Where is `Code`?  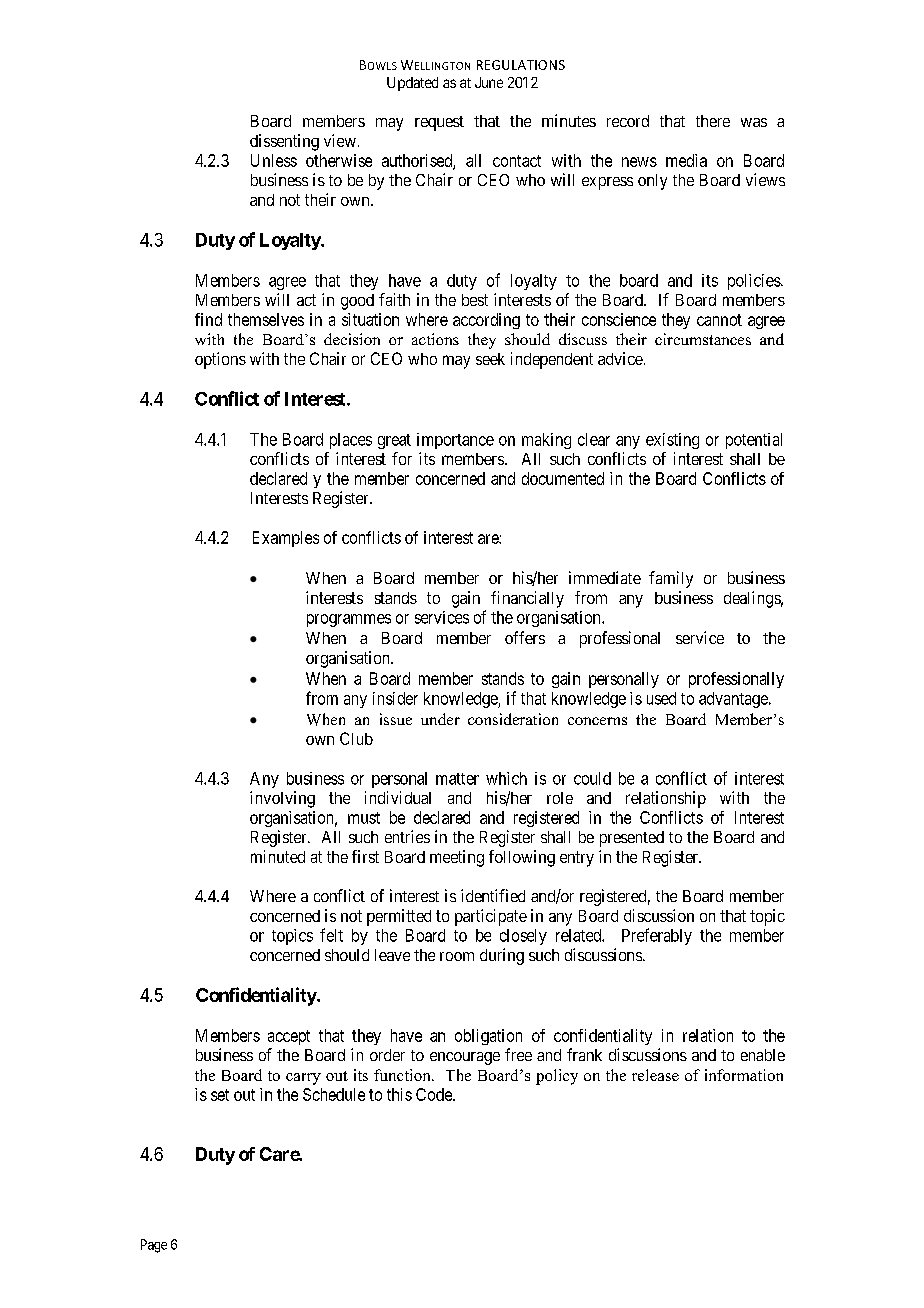
Code is located at coordinates (435, 1094).
